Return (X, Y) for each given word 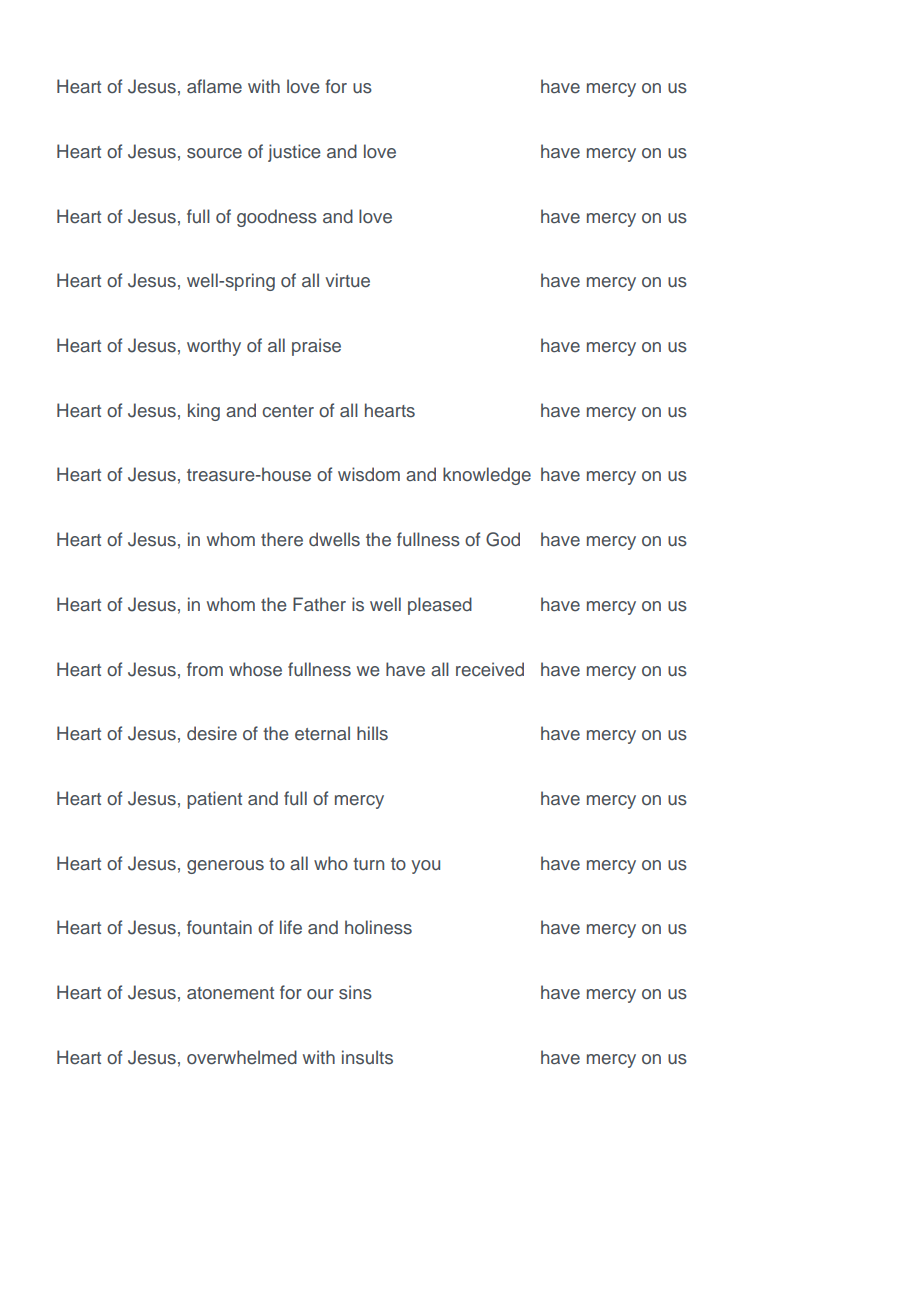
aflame (214, 86)
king (204, 412)
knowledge (487, 476)
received (490, 669)
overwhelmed (242, 1057)
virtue (347, 280)
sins (355, 992)
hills (372, 733)
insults (367, 1057)
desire (212, 733)
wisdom (369, 474)
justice (294, 153)
